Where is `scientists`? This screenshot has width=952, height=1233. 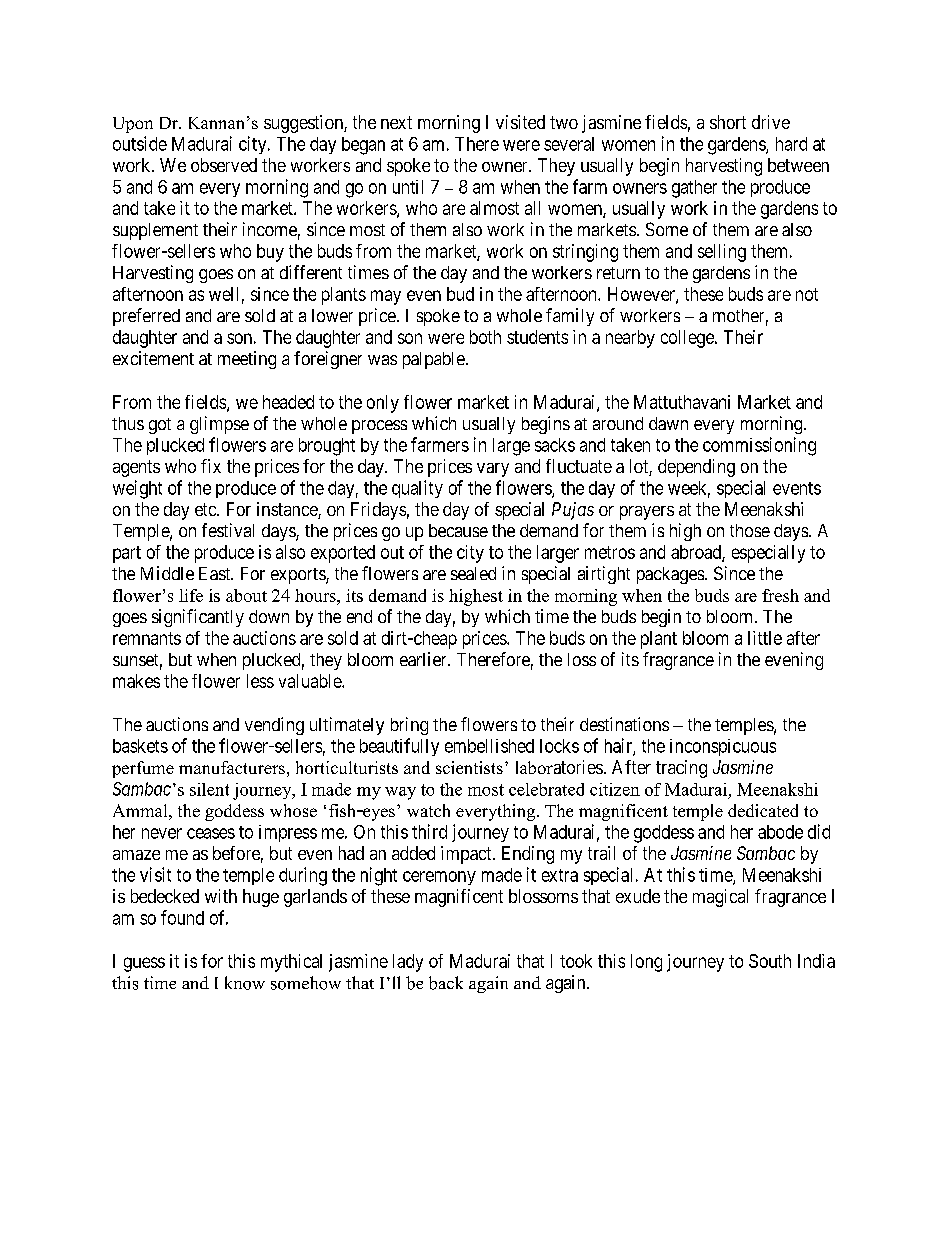 scientists is located at coordinates (469, 767).
